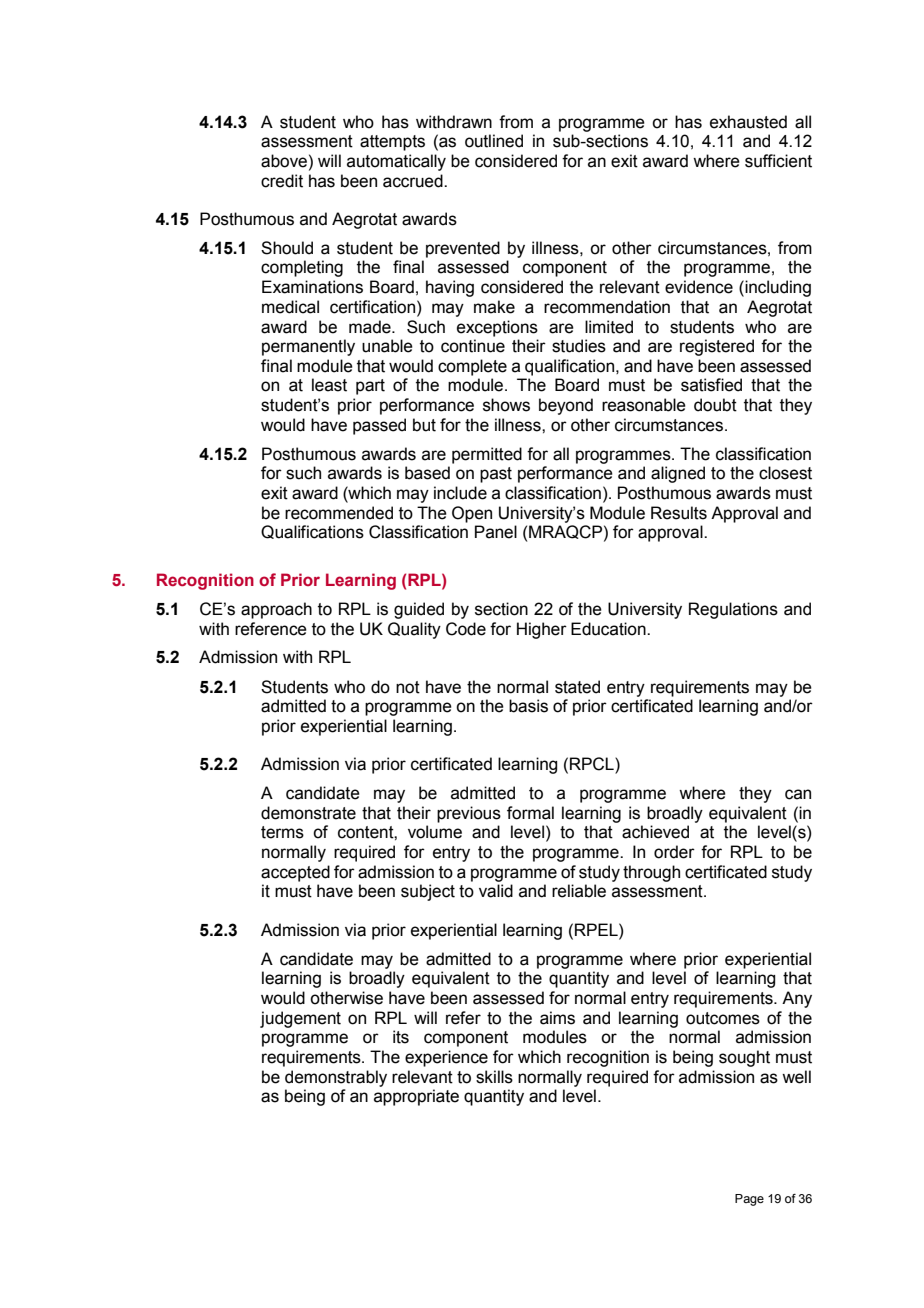 This document has width=924, height=1308. What do you see at coordinates (496, 475) in the document?
I see `past` at bounding box center [496, 475].
